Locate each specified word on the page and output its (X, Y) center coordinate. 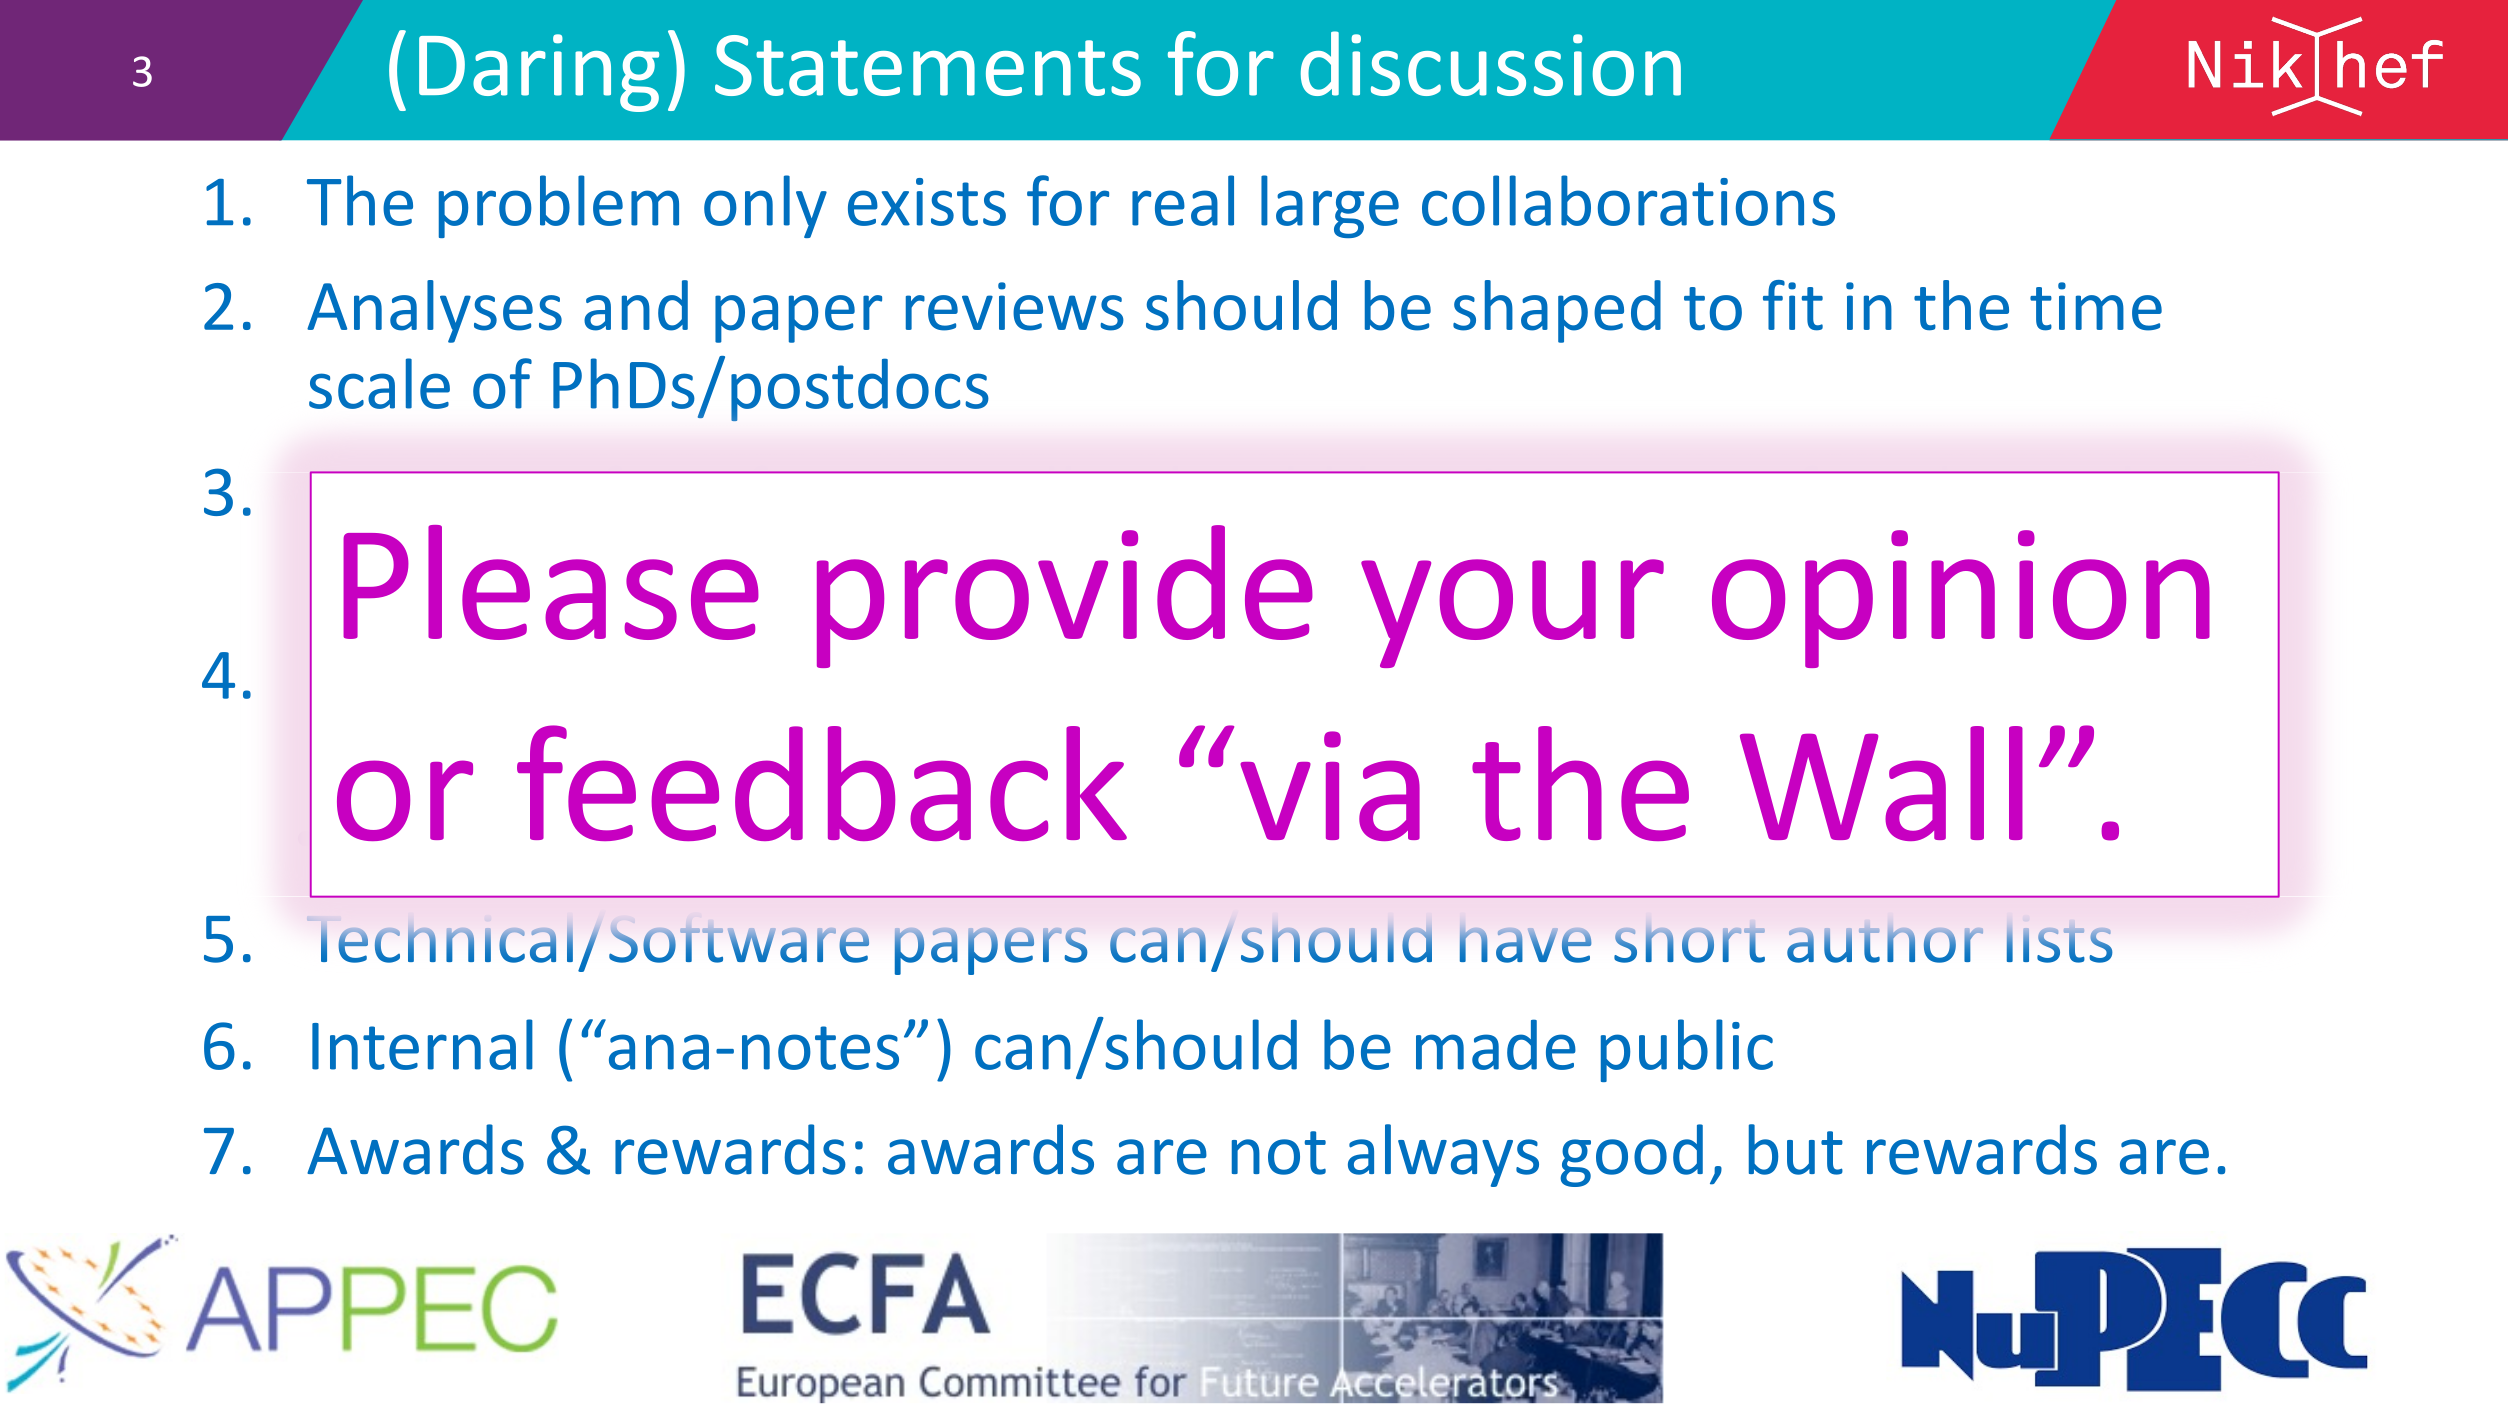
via (1330, 786)
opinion (1961, 599)
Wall (1881, 783)
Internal (422, 1044)
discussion (1491, 63)
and (636, 305)
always (1443, 1155)
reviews (1015, 306)
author (1885, 945)
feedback (822, 783)
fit (1793, 305)
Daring (539, 73)
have (1525, 945)
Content (427, 495)
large (1330, 206)
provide (1065, 596)
